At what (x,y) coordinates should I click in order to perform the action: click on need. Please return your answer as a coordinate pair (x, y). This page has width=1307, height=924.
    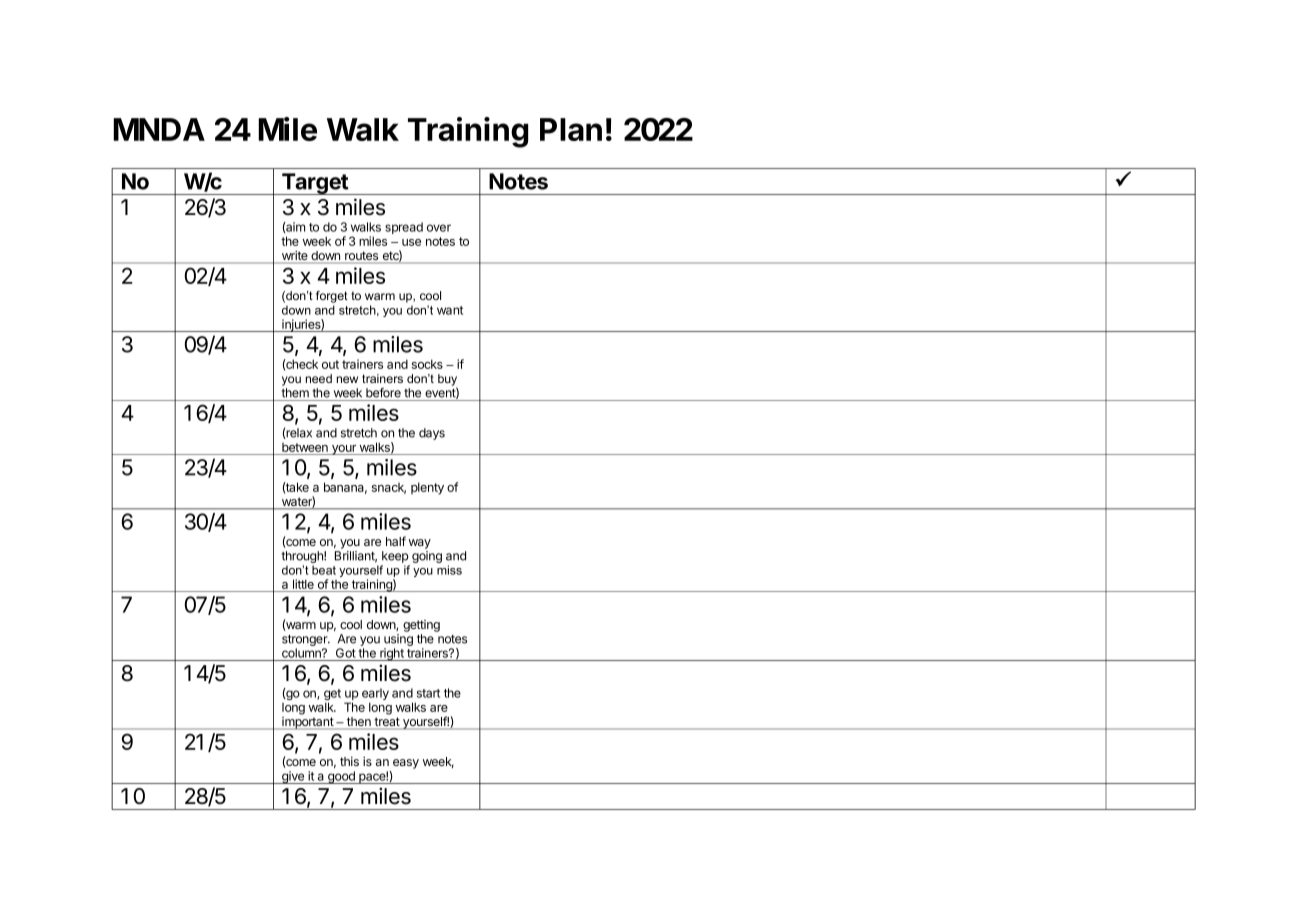
    Looking at the image, I should click on (319, 378).
